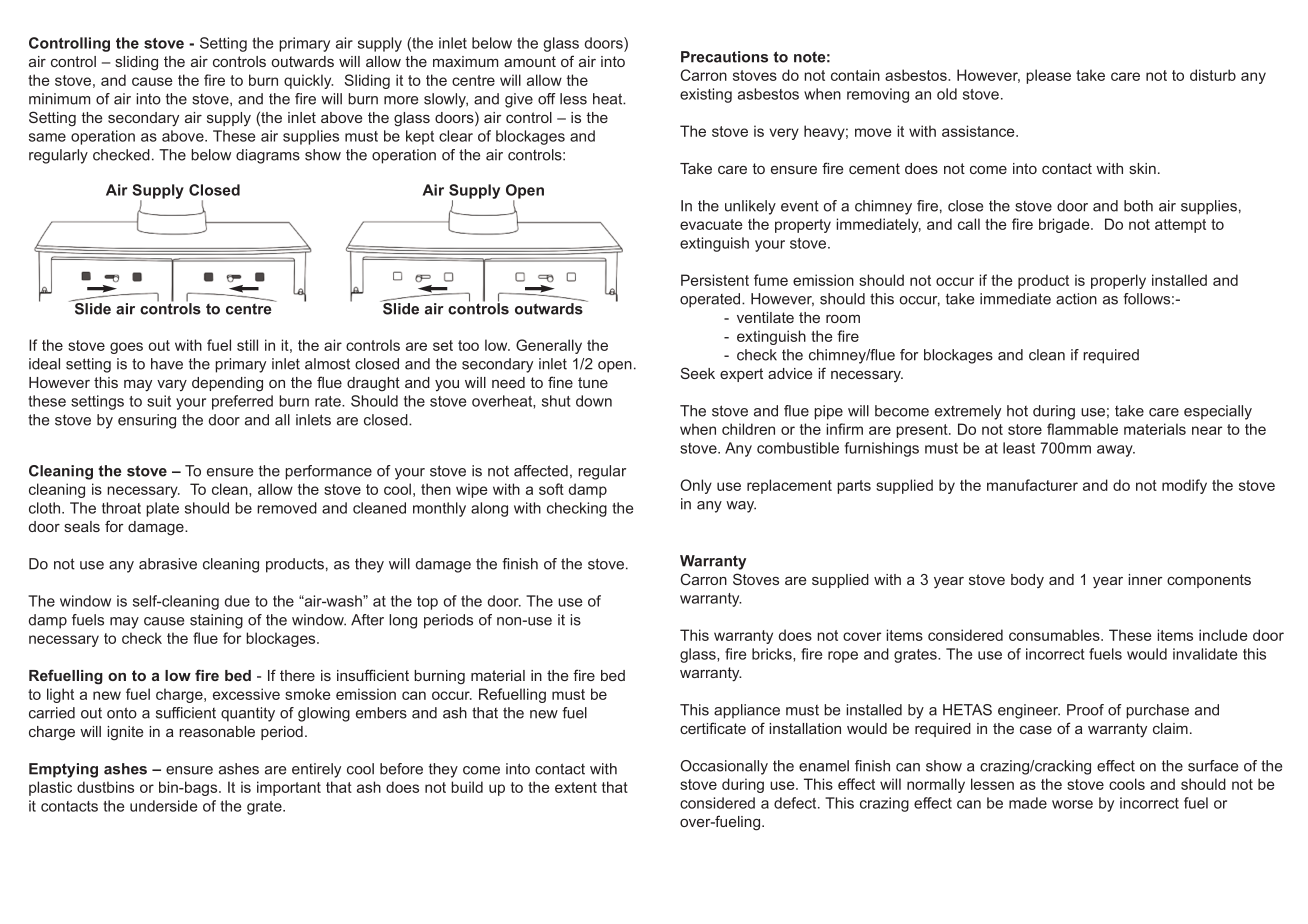  Describe the element at coordinates (308, 81) in the screenshot. I see `quickly` at that location.
